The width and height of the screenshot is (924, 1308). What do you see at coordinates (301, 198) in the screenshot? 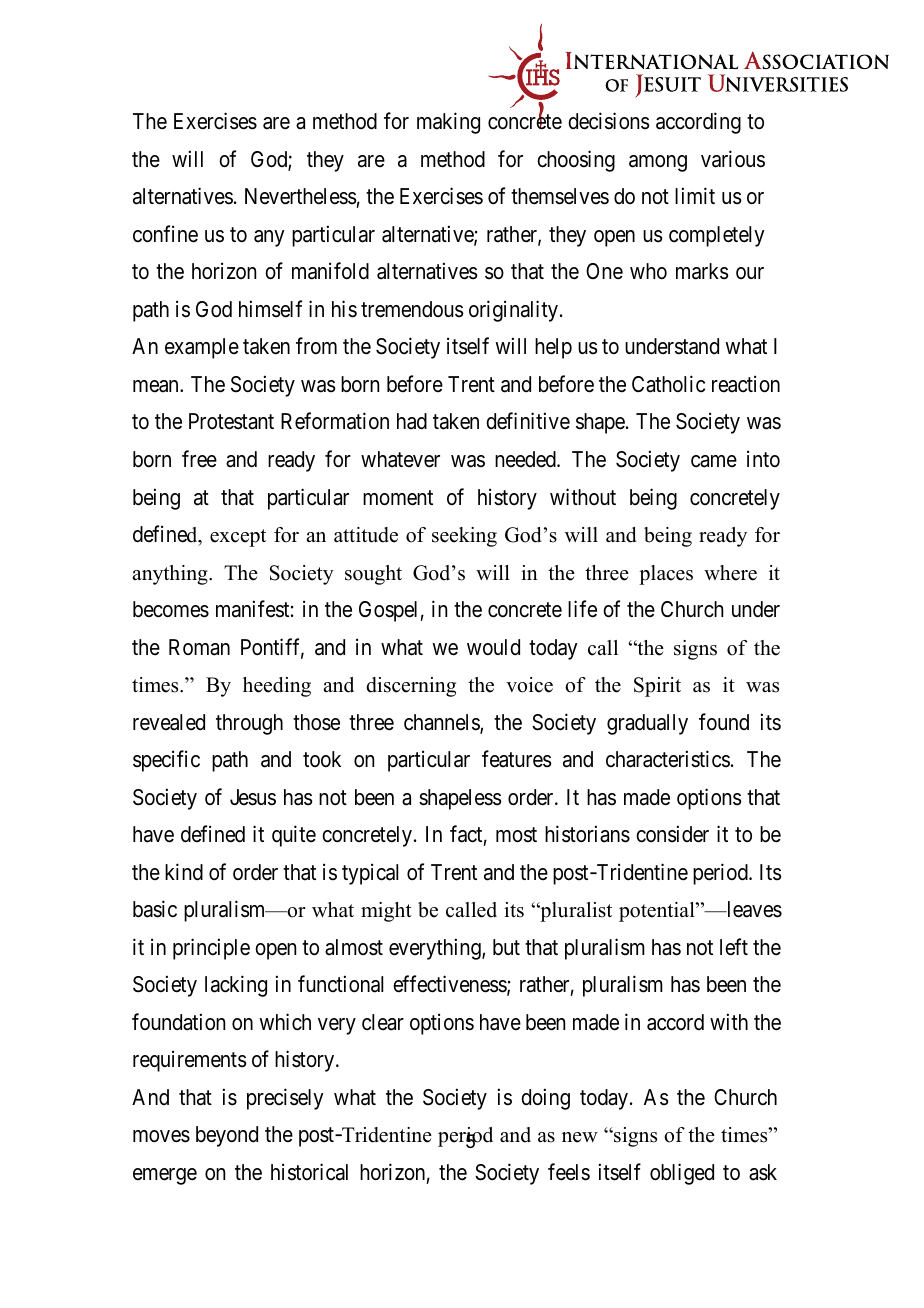
I see `Nevertheless` at bounding box center [301, 198].
